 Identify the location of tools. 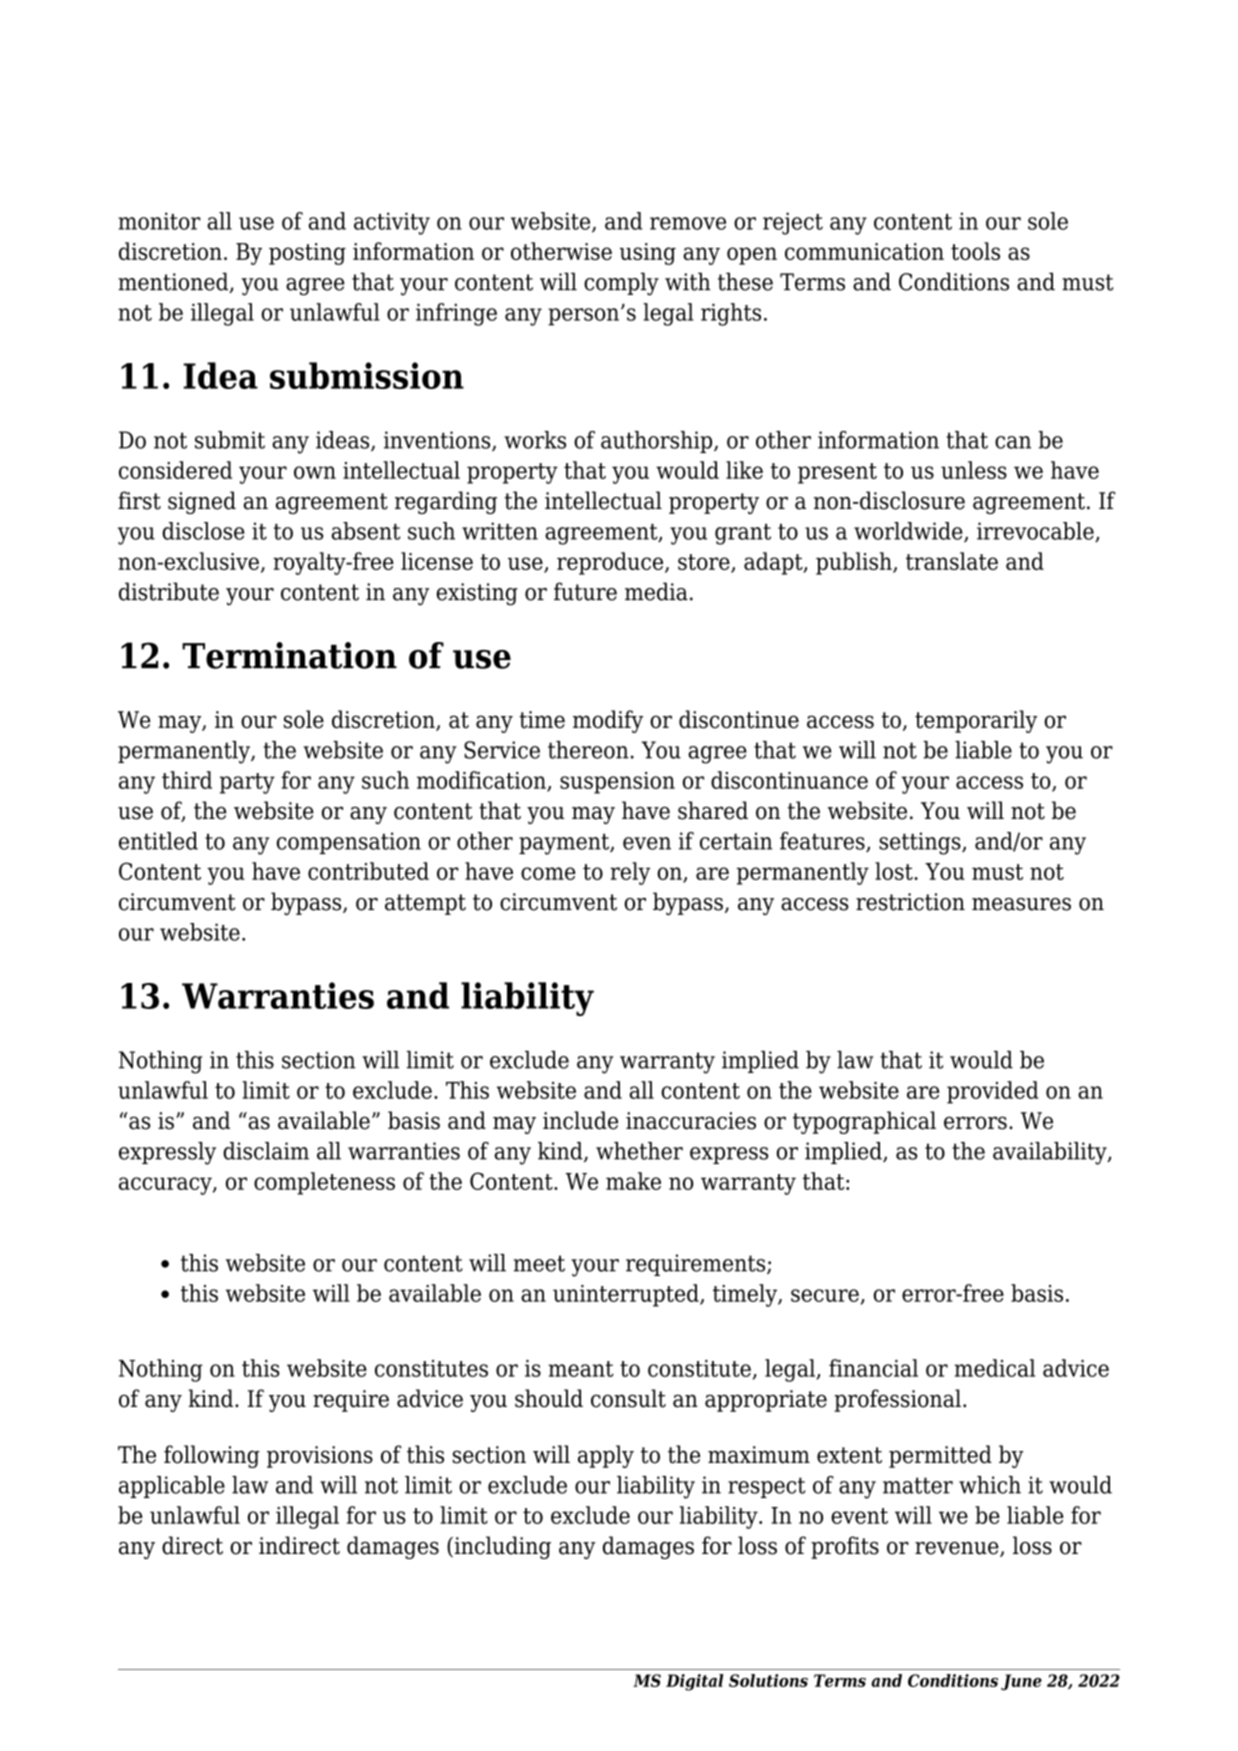
(975, 251).
